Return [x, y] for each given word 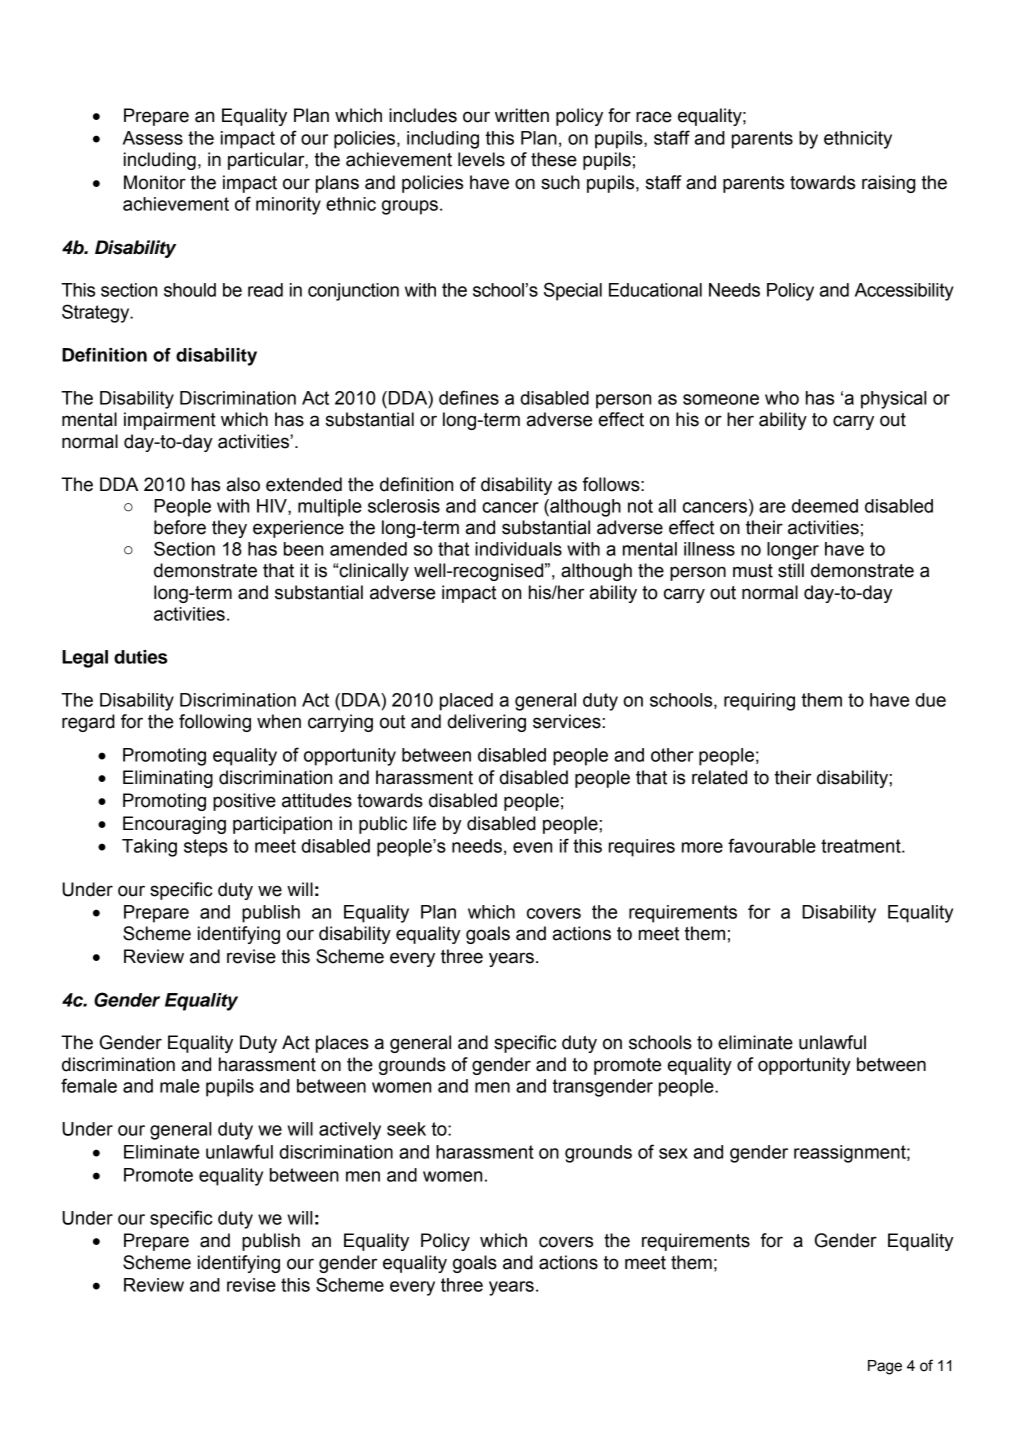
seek [406, 1129]
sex [673, 1153]
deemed [825, 506]
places [342, 1044]
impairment [170, 421]
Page [885, 1367]
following [215, 723]
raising [888, 184]
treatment [862, 846]
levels [481, 159]
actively [350, 1131]
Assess [153, 138]
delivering [486, 723]
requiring [759, 702]
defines [469, 397]
